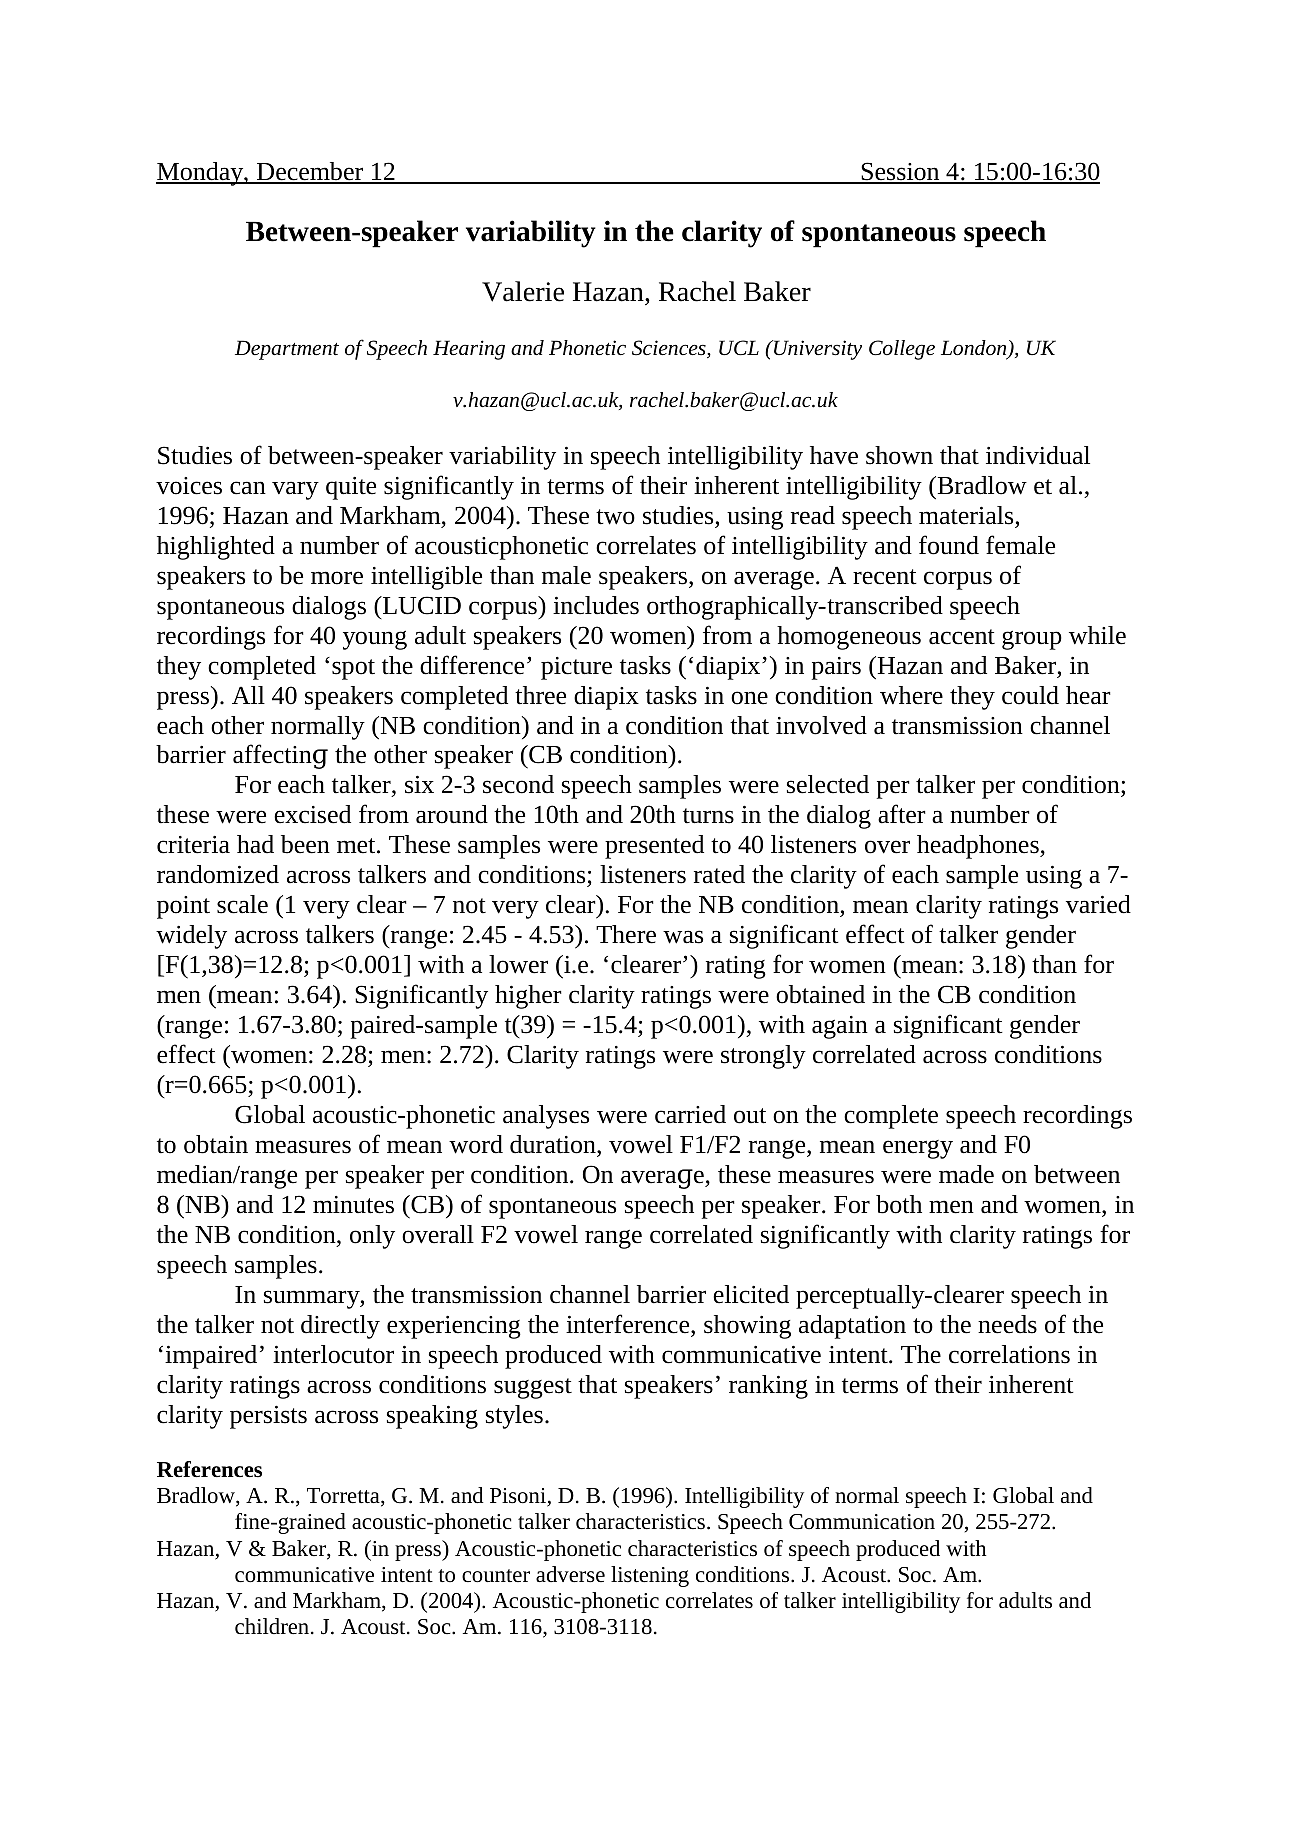 This image has height=1828, width=1292. I want to click on Session, so click(900, 172).
